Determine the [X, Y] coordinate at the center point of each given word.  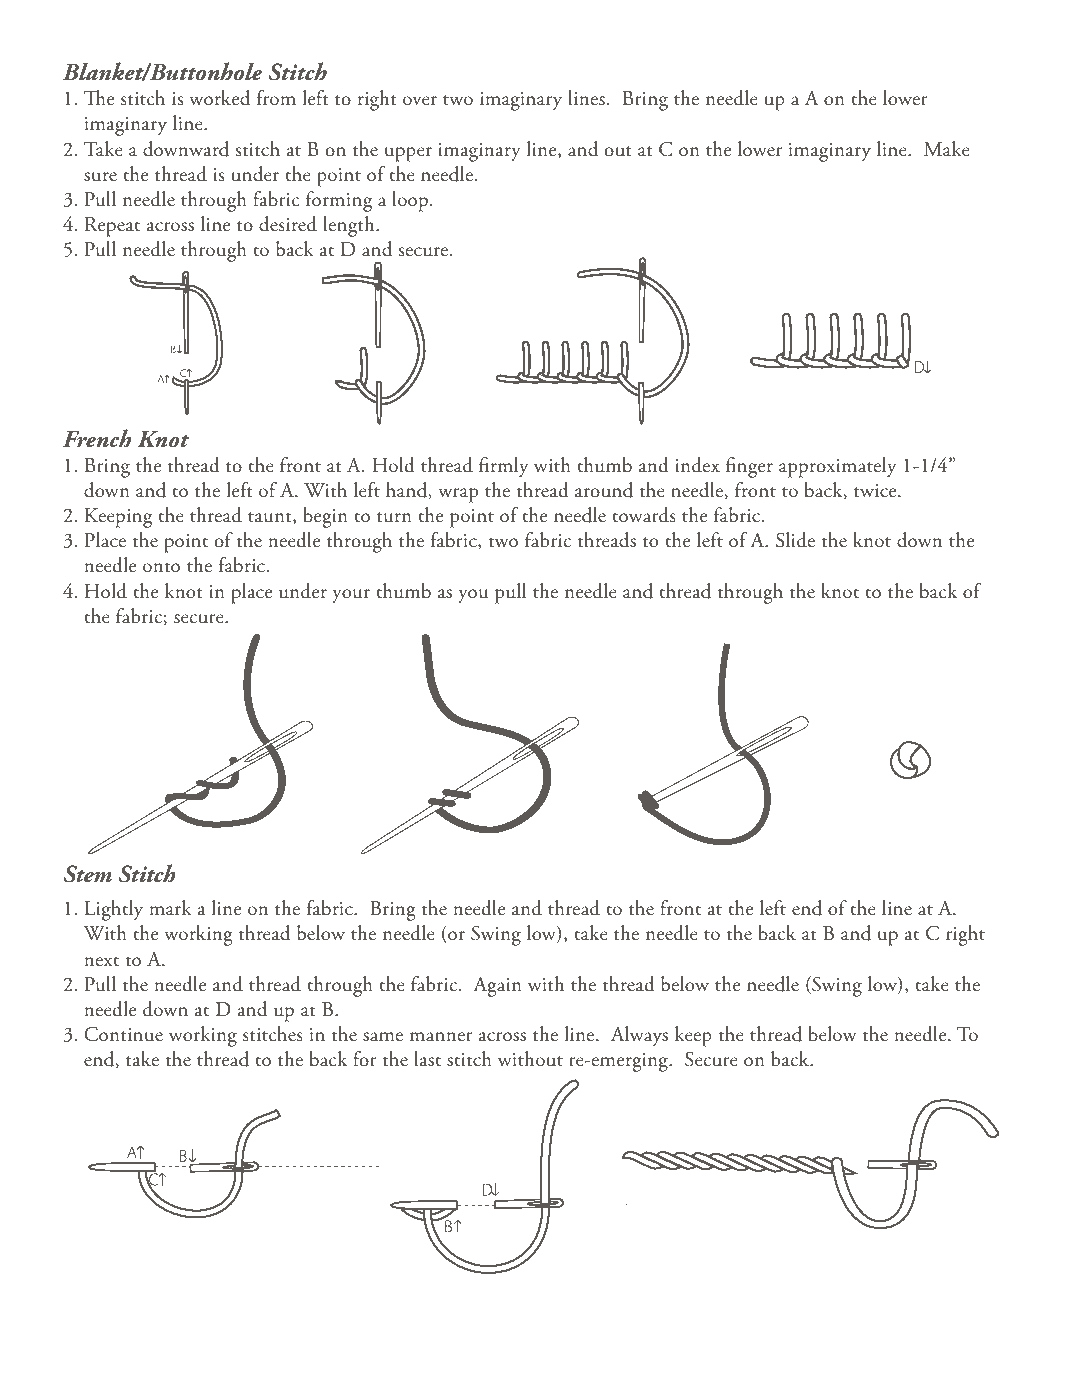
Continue [123, 1034]
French [97, 438]
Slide [795, 540]
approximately [837, 467]
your [351, 596]
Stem [88, 874]
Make [947, 149]
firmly [503, 467]
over [420, 101]
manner [441, 1037]
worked [219, 98]
